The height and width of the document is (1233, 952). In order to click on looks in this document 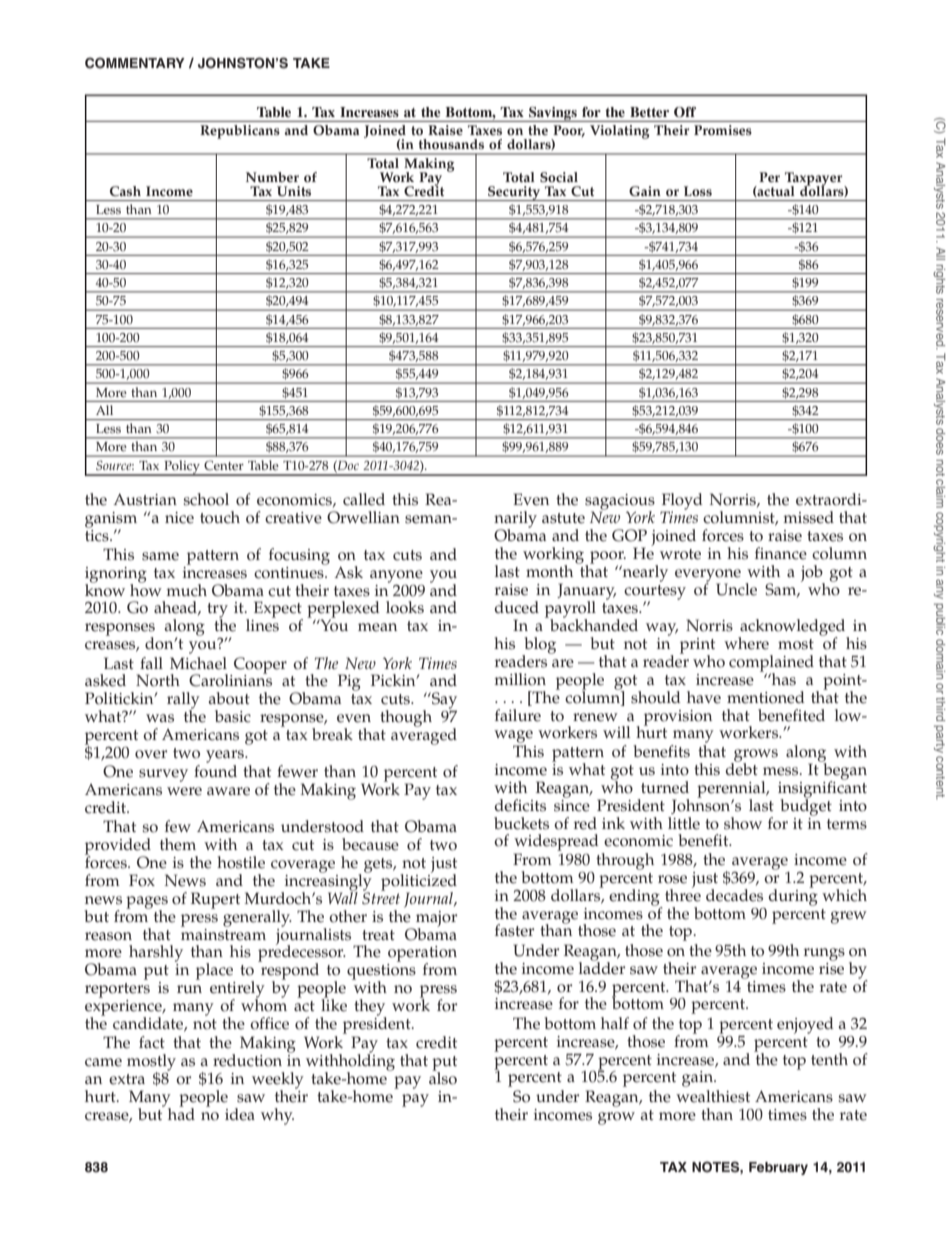, I will do `click(405, 607)`.
